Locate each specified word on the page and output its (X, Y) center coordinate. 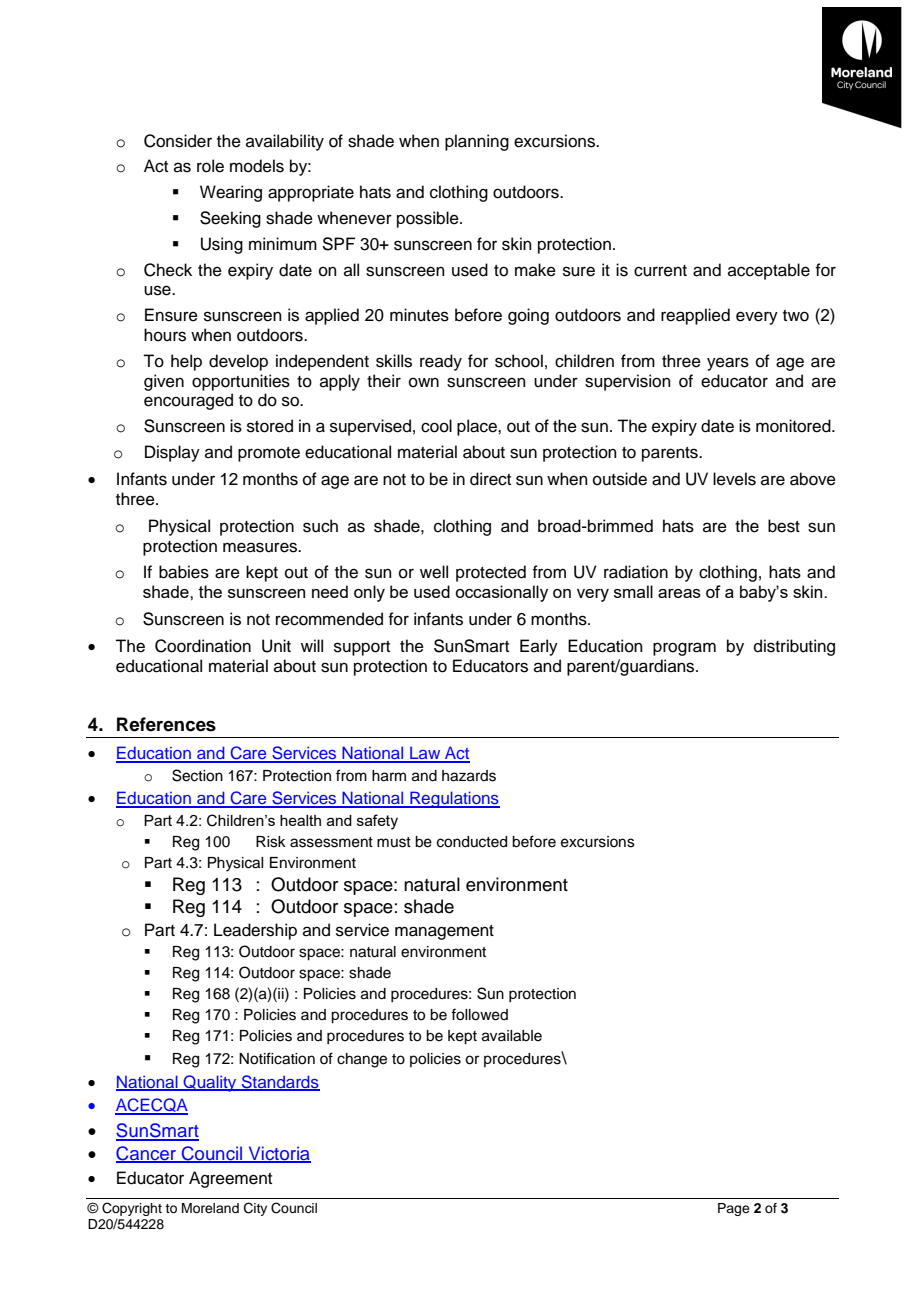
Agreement (230, 1179)
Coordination (203, 646)
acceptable (769, 271)
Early (539, 647)
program (684, 649)
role (210, 166)
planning (477, 142)
